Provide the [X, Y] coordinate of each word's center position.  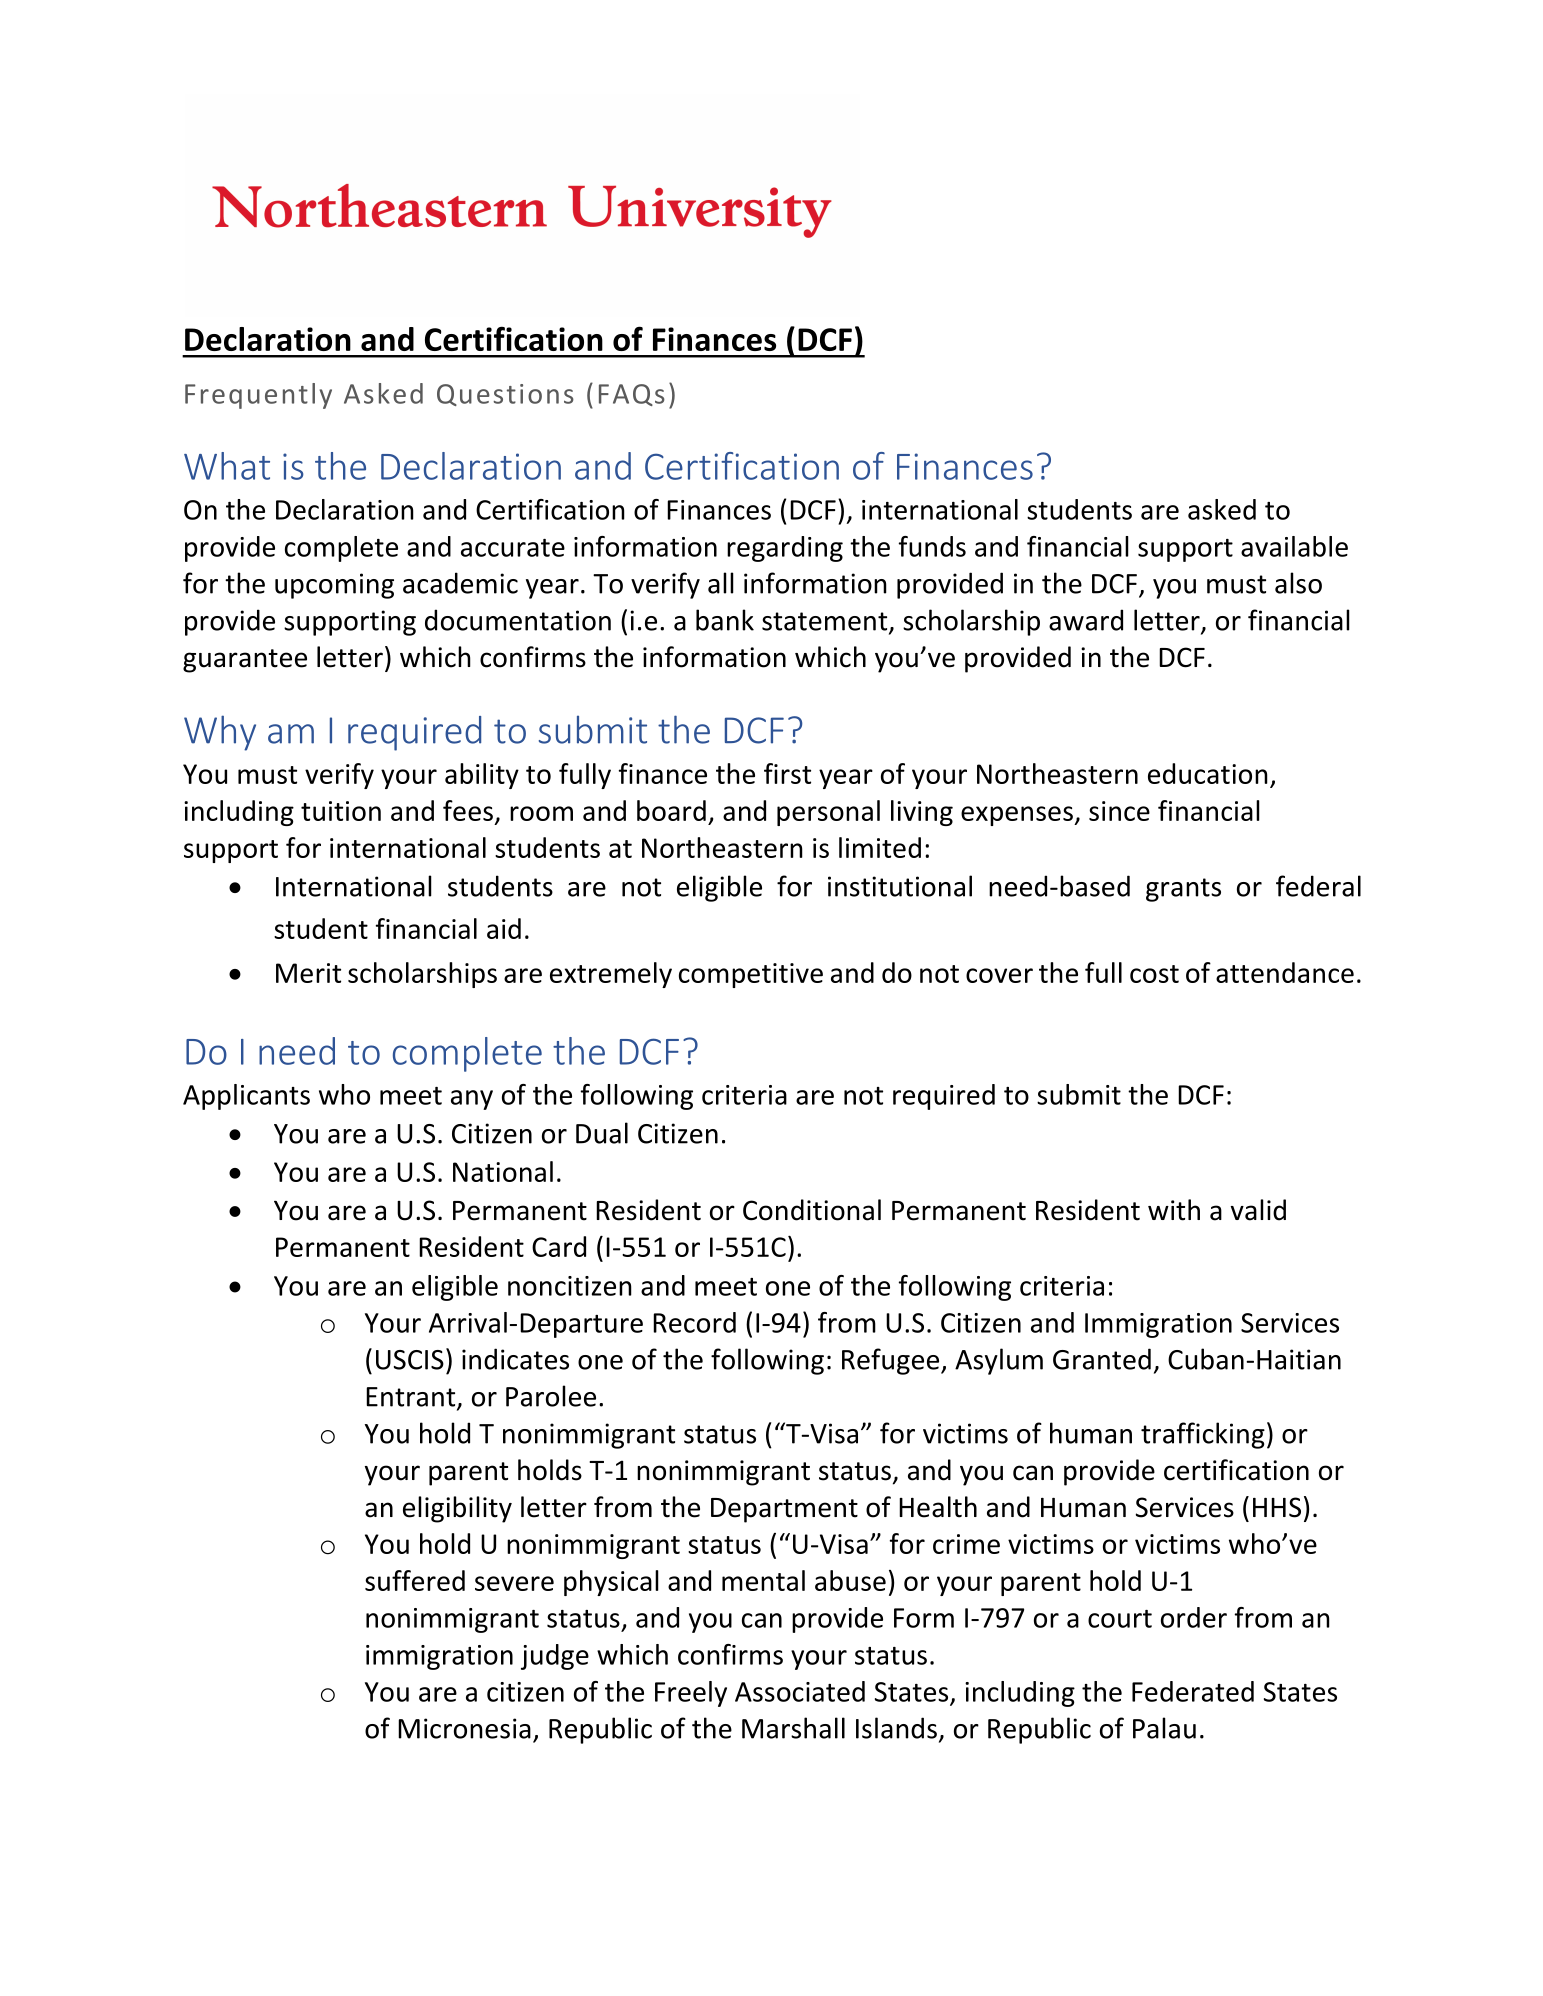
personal [828, 813]
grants [1183, 890]
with [1174, 1210]
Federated [1193, 1691]
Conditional [812, 1210]
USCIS [410, 1360]
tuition [341, 811]
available [1294, 546]
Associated [800, 1691]
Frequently [258, 396]
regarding [785, 549]
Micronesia [464, 1728]
